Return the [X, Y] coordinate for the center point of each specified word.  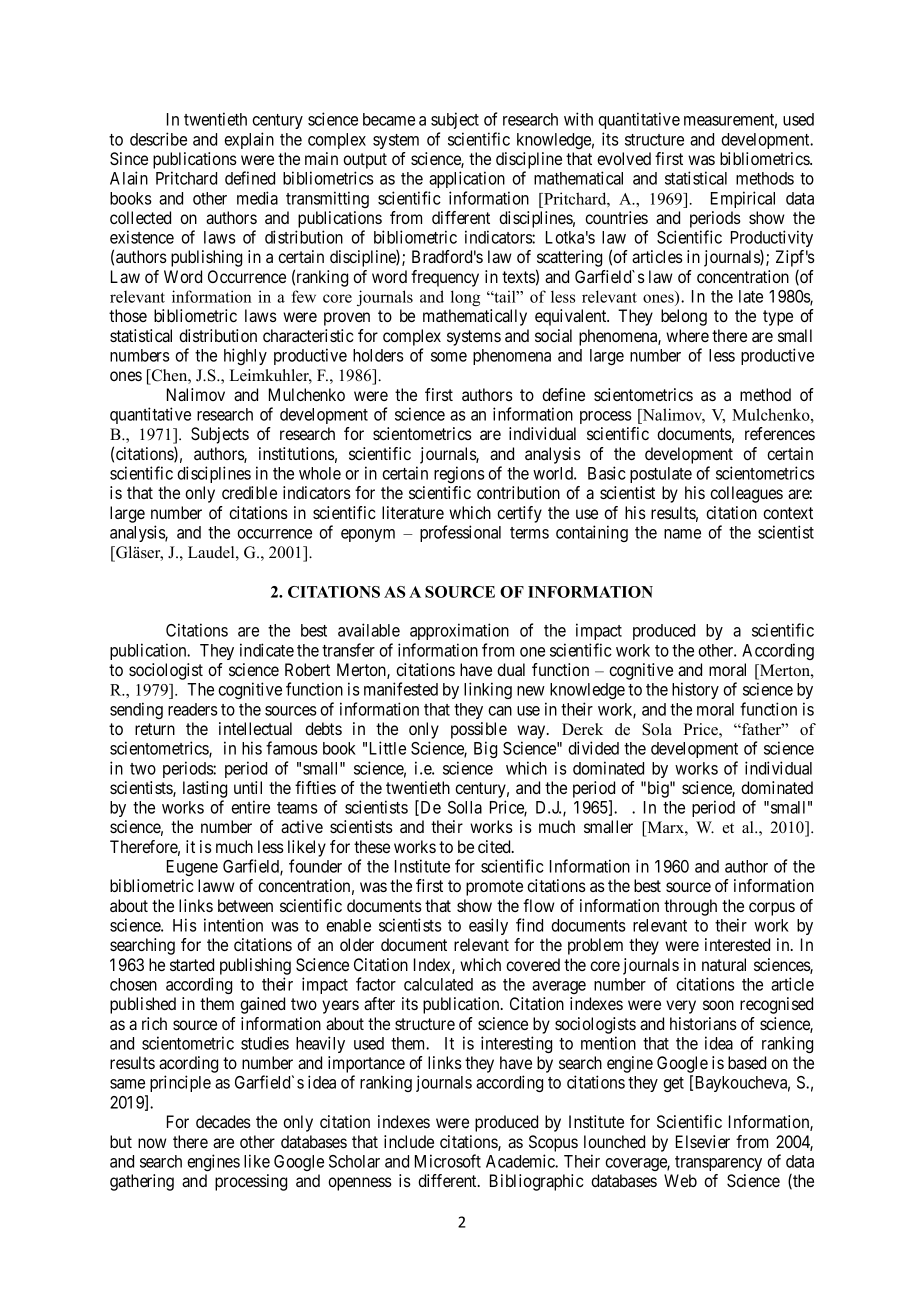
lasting [205, 789]
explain [249, 140]
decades [223, 1121]
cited [495, 846]
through [690, 907]
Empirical [743, 199]
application [467, 179]
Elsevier [703, 1141]
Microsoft [448, 1161]
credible [249, 492]
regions [459, 474]
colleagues [746, 494]
